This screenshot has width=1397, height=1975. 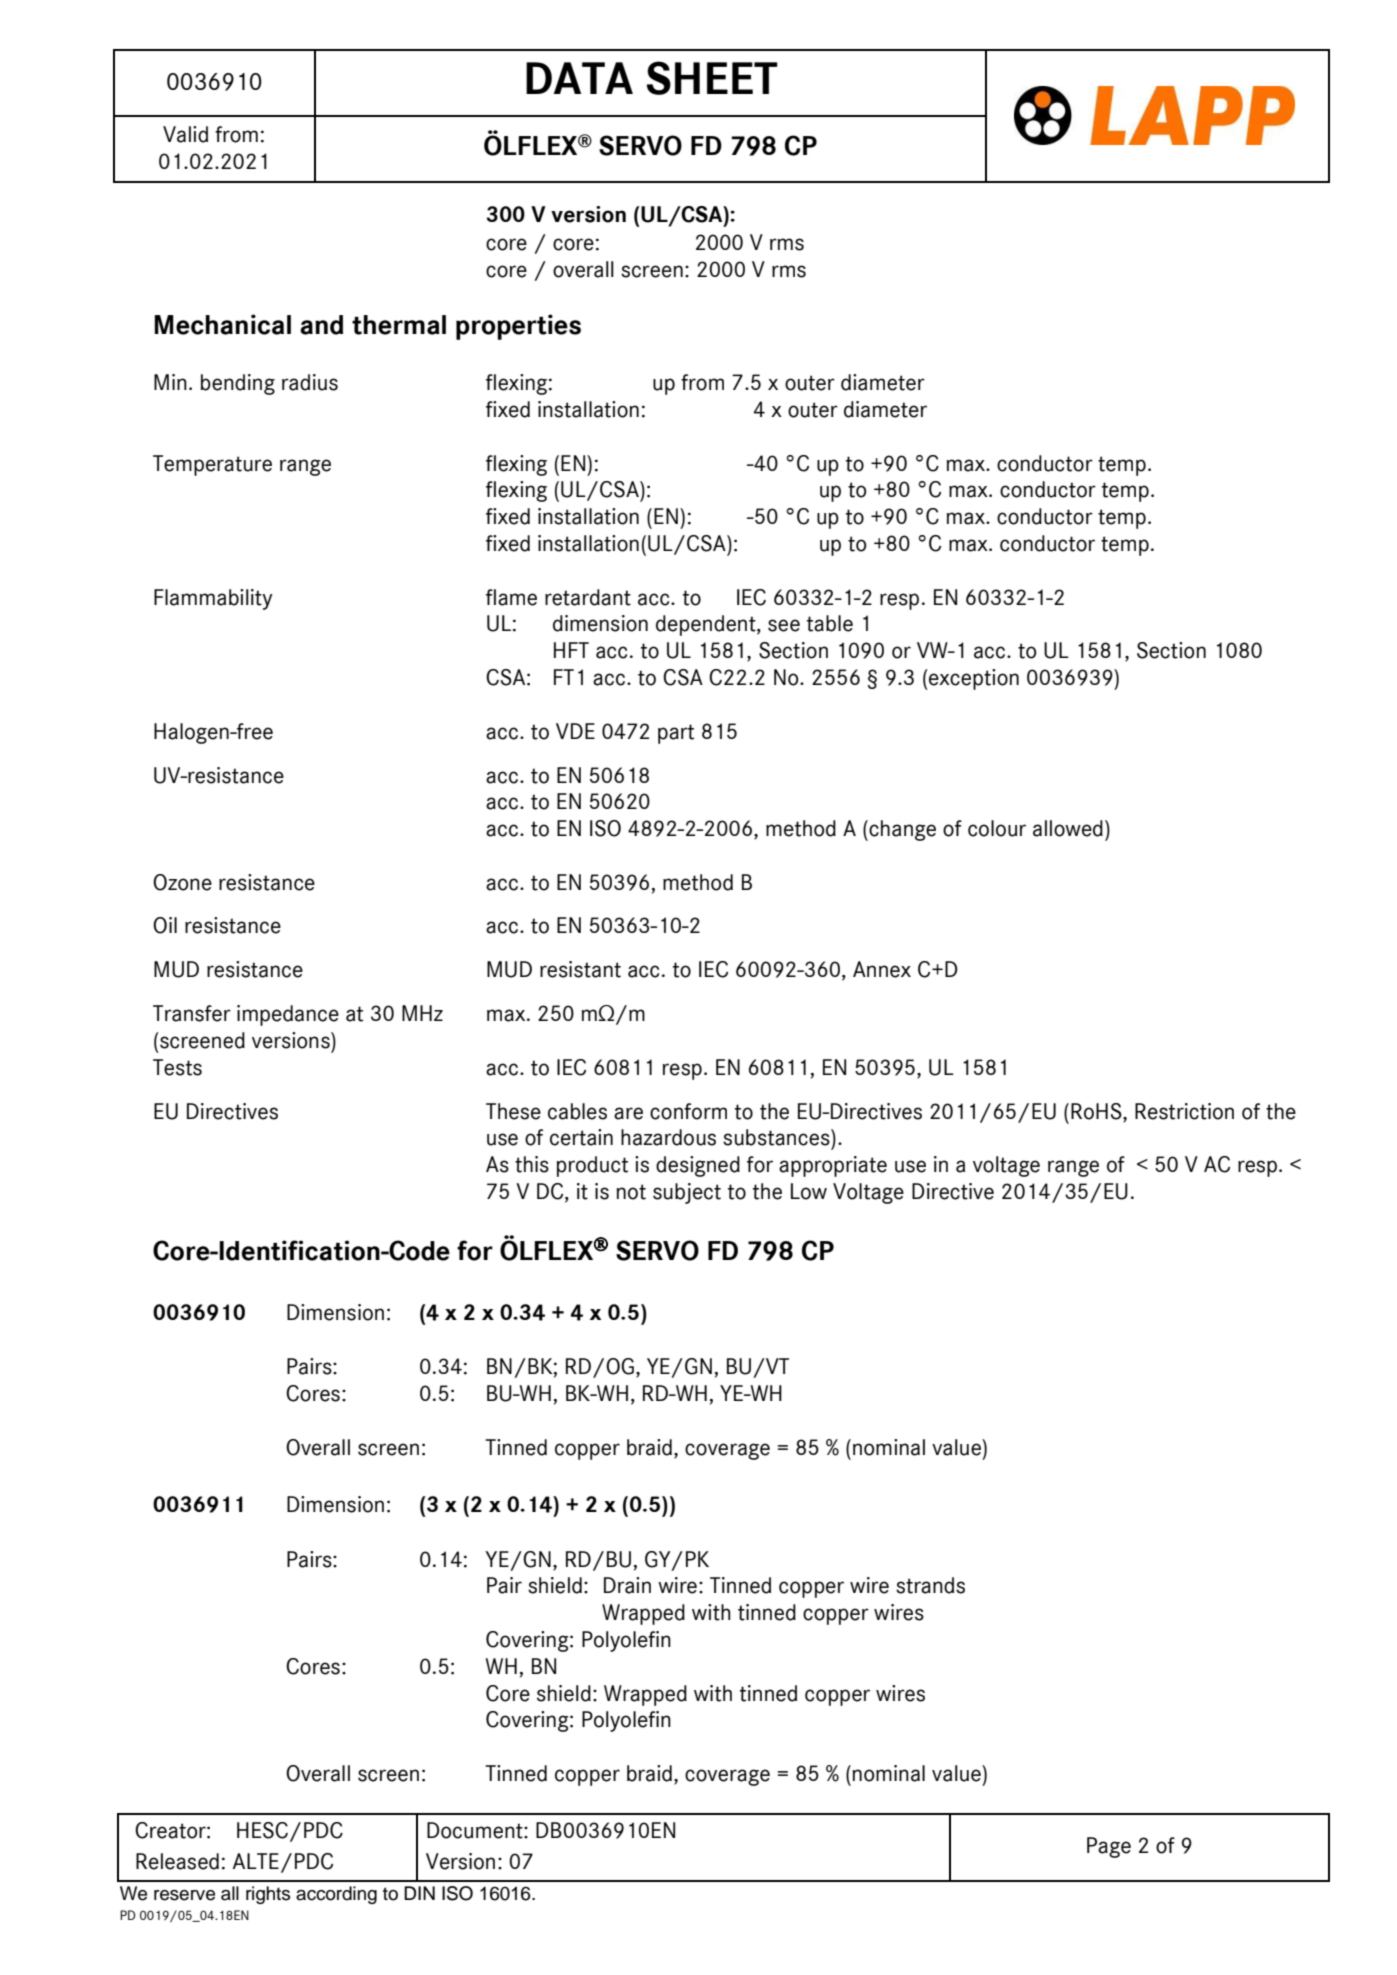 What do you see at coordinates (185, 134) in the screenshot?
I see `Valid` at bounding box center [185, 134].
